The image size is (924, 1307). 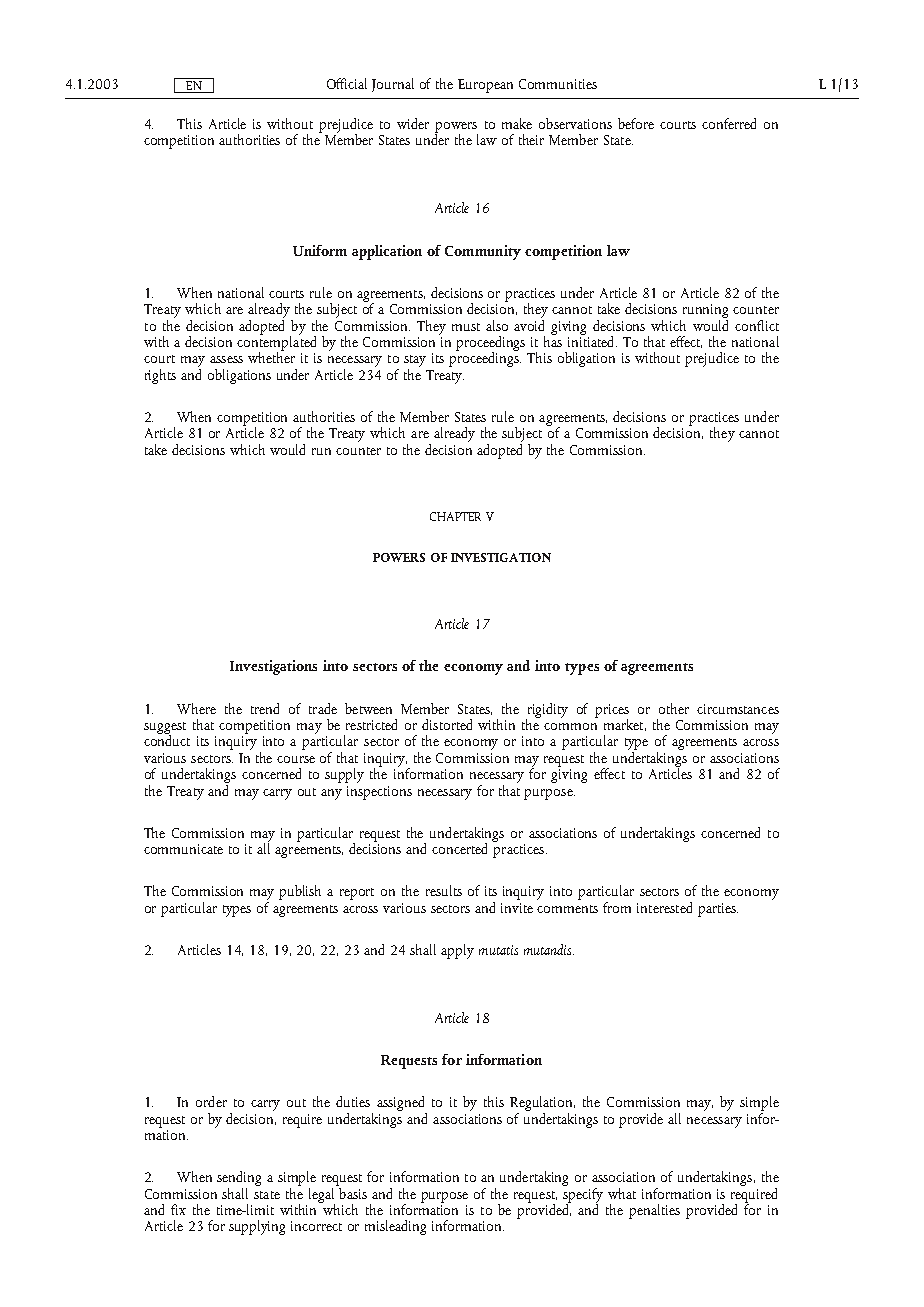 I want to click on other, so click(x=674, y=708).
